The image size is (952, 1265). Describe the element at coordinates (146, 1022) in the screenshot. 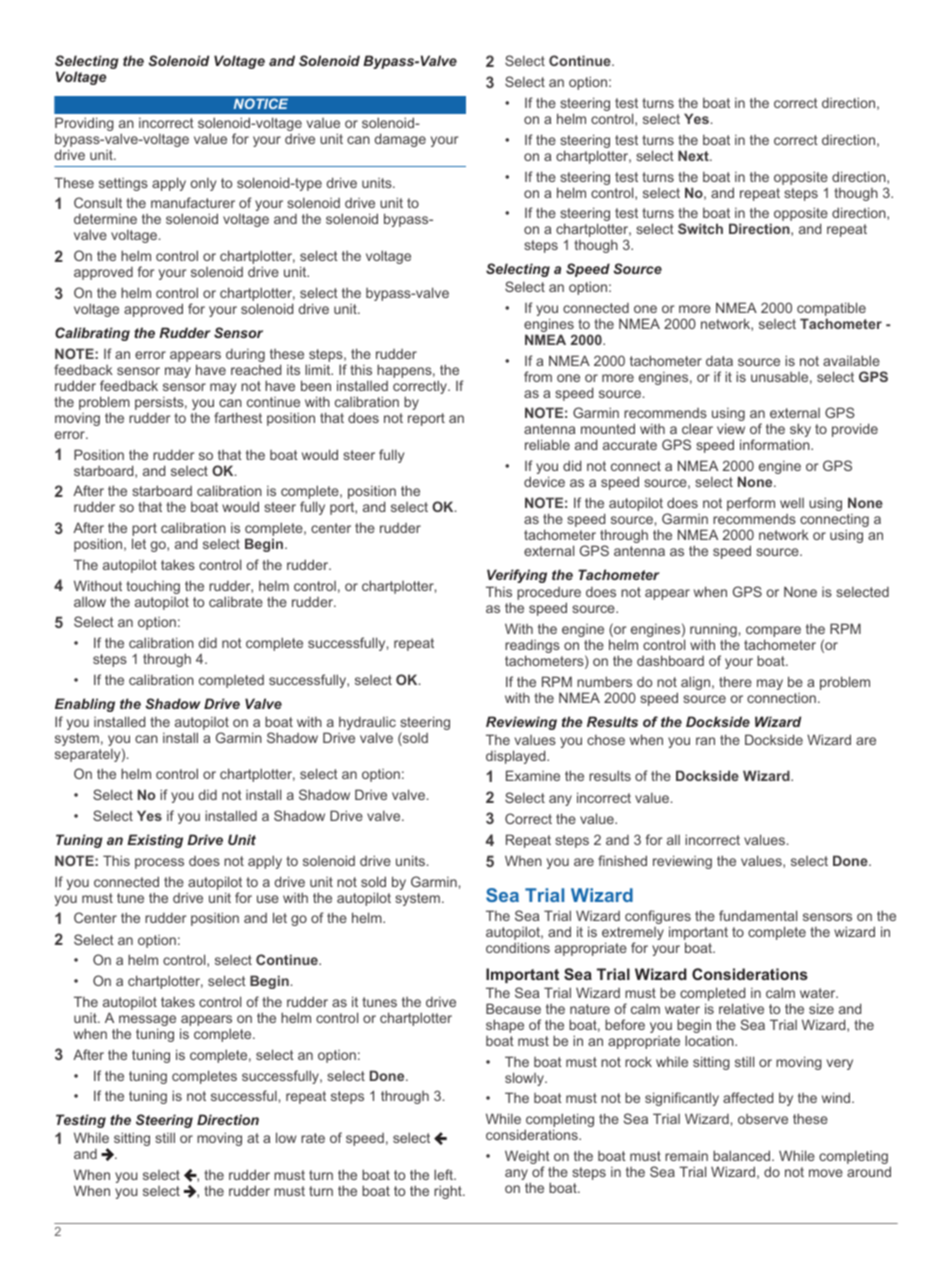

I see `message` at that location.
